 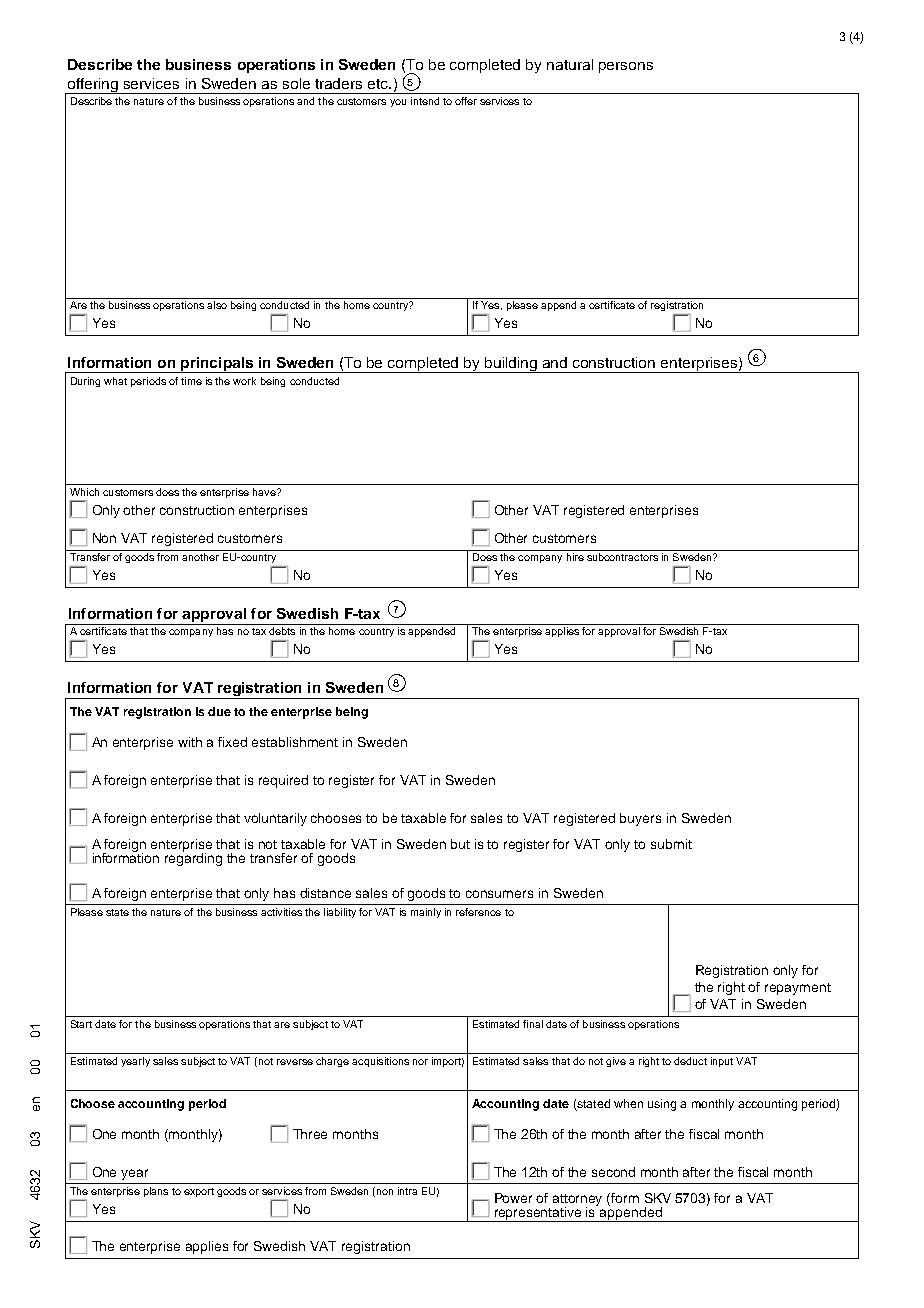 What do you see at coordinates (407, 1191) in the page?
I see `intra` at bounding box center [407, 1191].
